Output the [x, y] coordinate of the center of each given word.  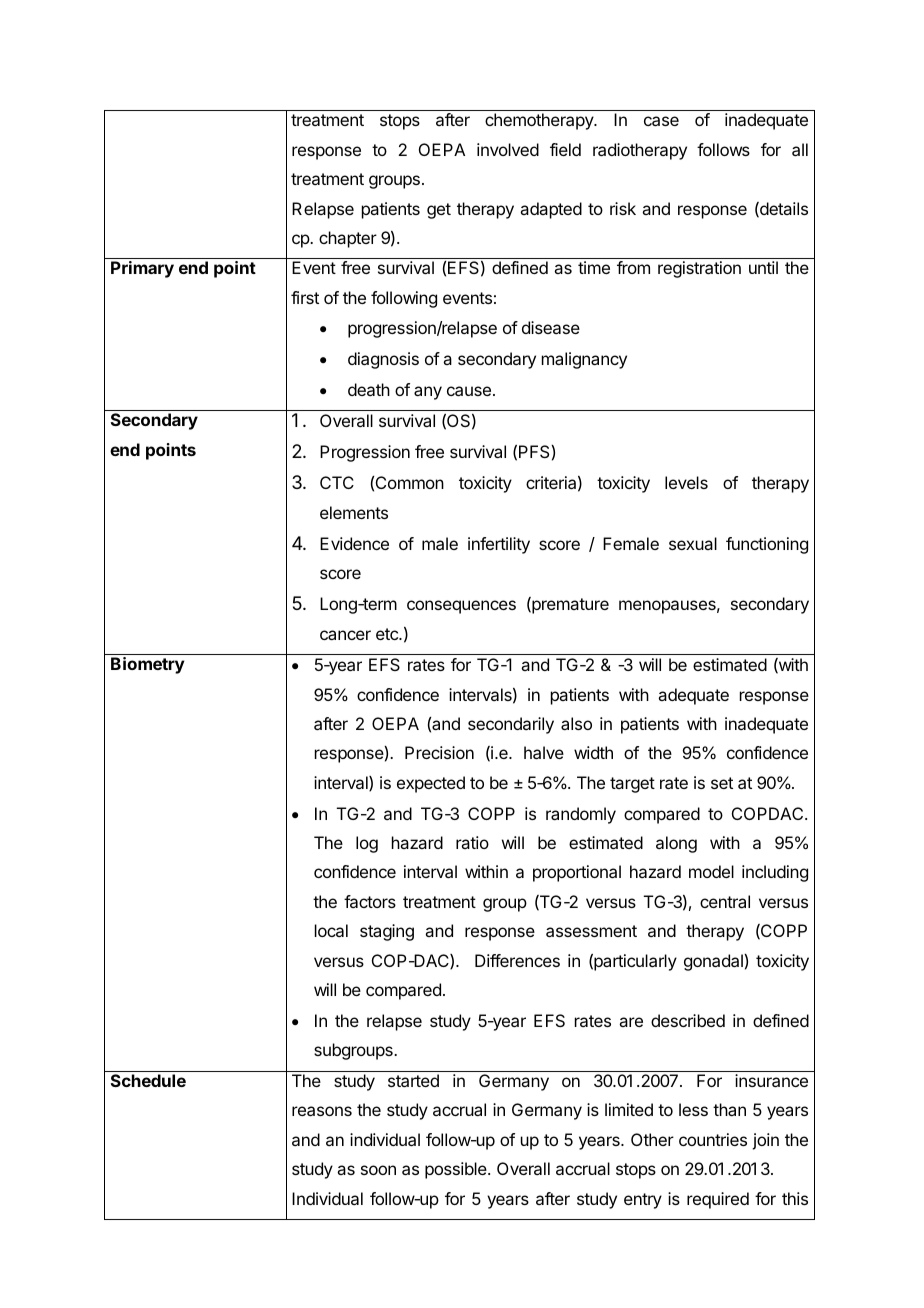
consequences [461, 607]
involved [508, 149]
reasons [322, 1111]
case [661, 121]
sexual [693, 543]
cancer [345, 635]
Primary [142, 269]
